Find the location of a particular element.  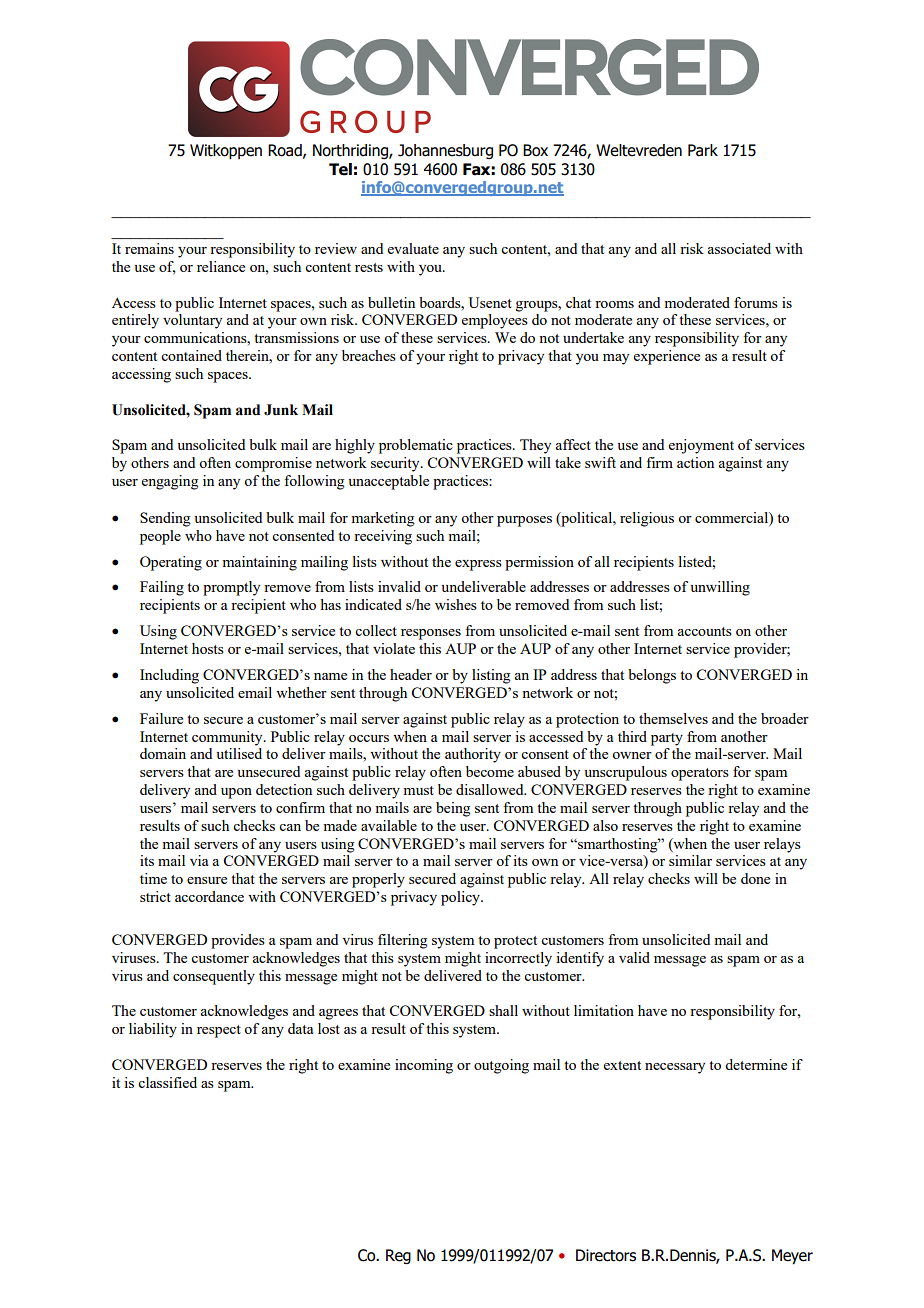

Park is located at coordinates (703, 150).
